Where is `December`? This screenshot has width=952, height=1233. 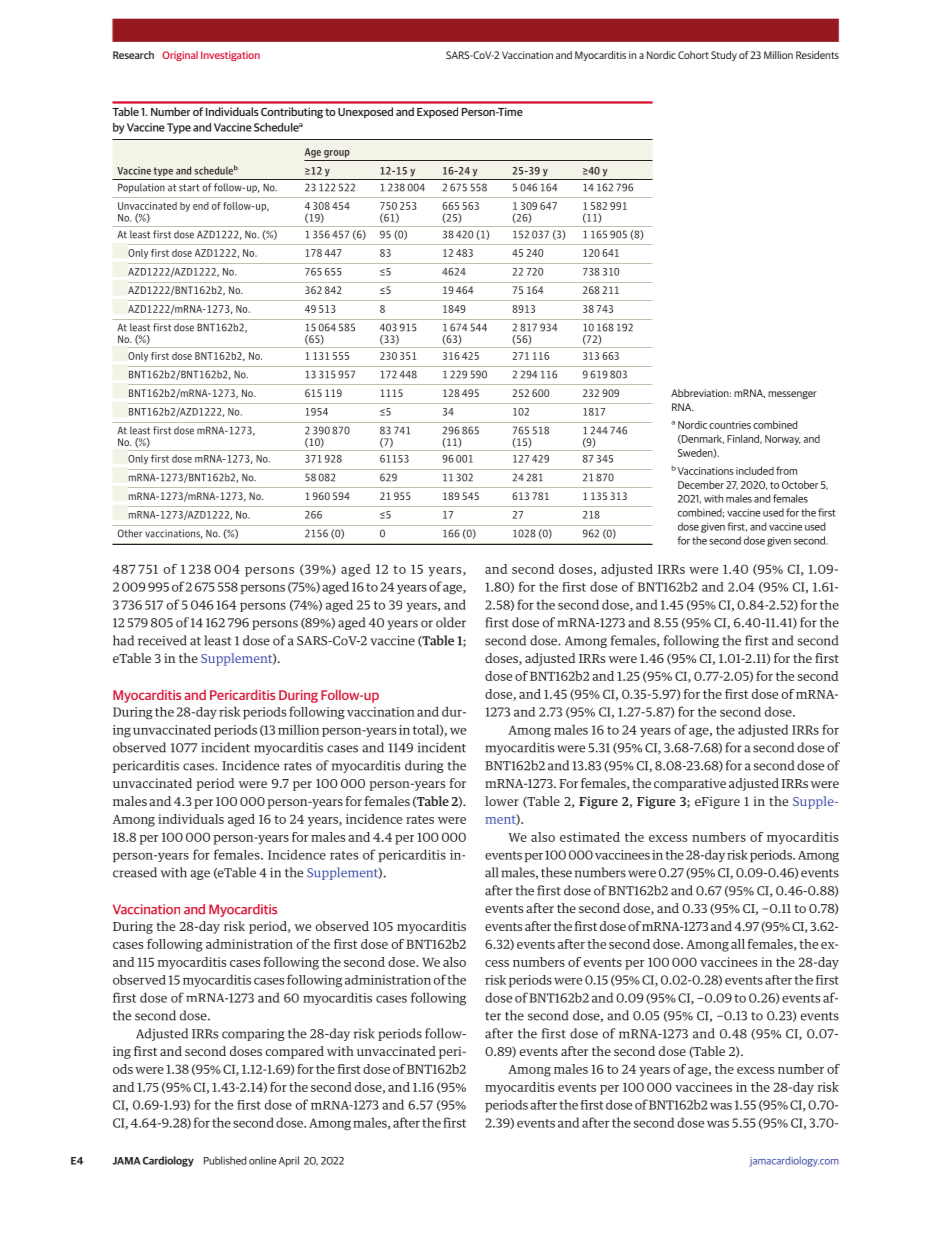 December is located at coordinates (701, 485).
